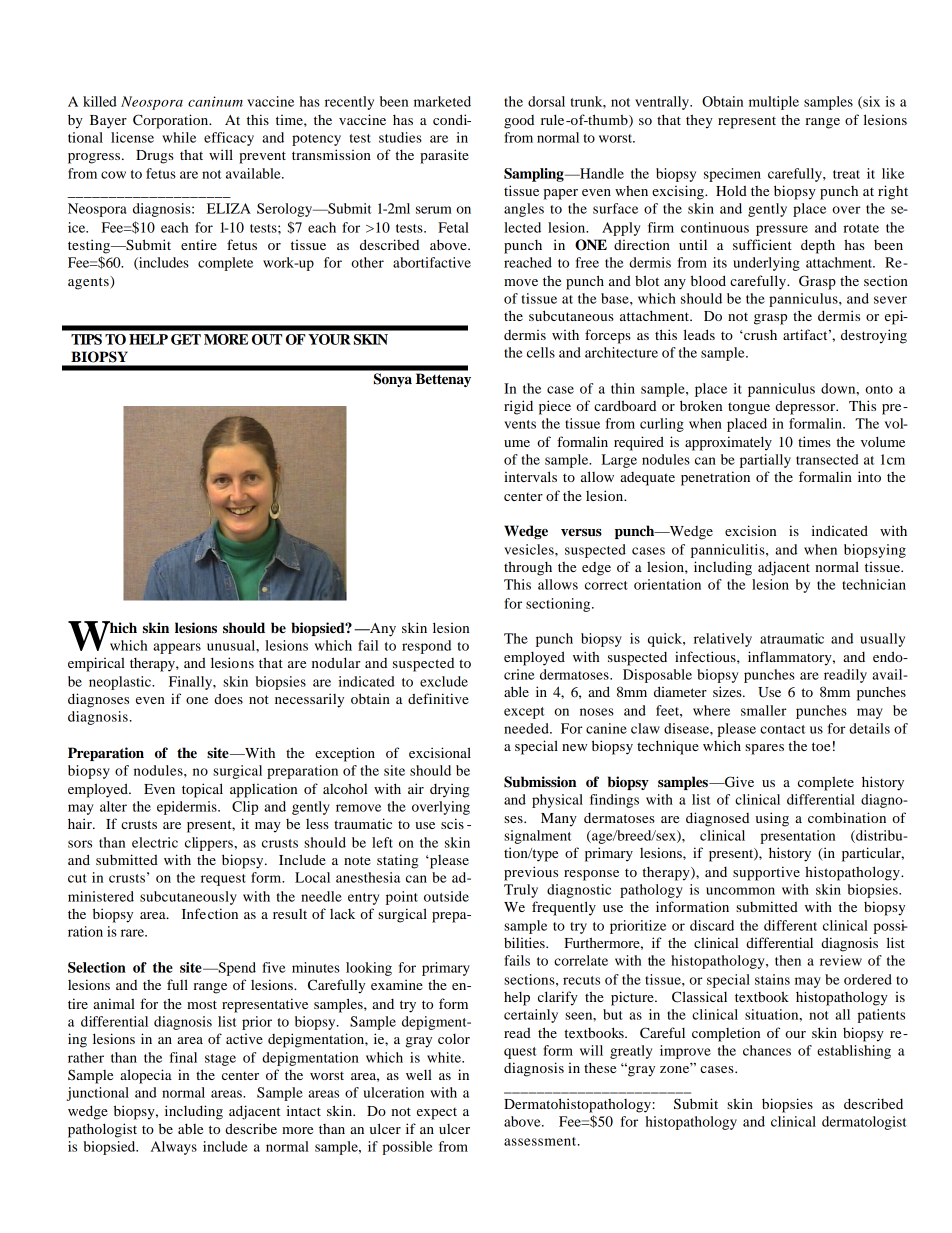 Image resolution: width=952 pixels, height=1233 pixels. What do you see at coordinates (426, 647) in the page?
I see `respond` at bounding box center [426, 647].
